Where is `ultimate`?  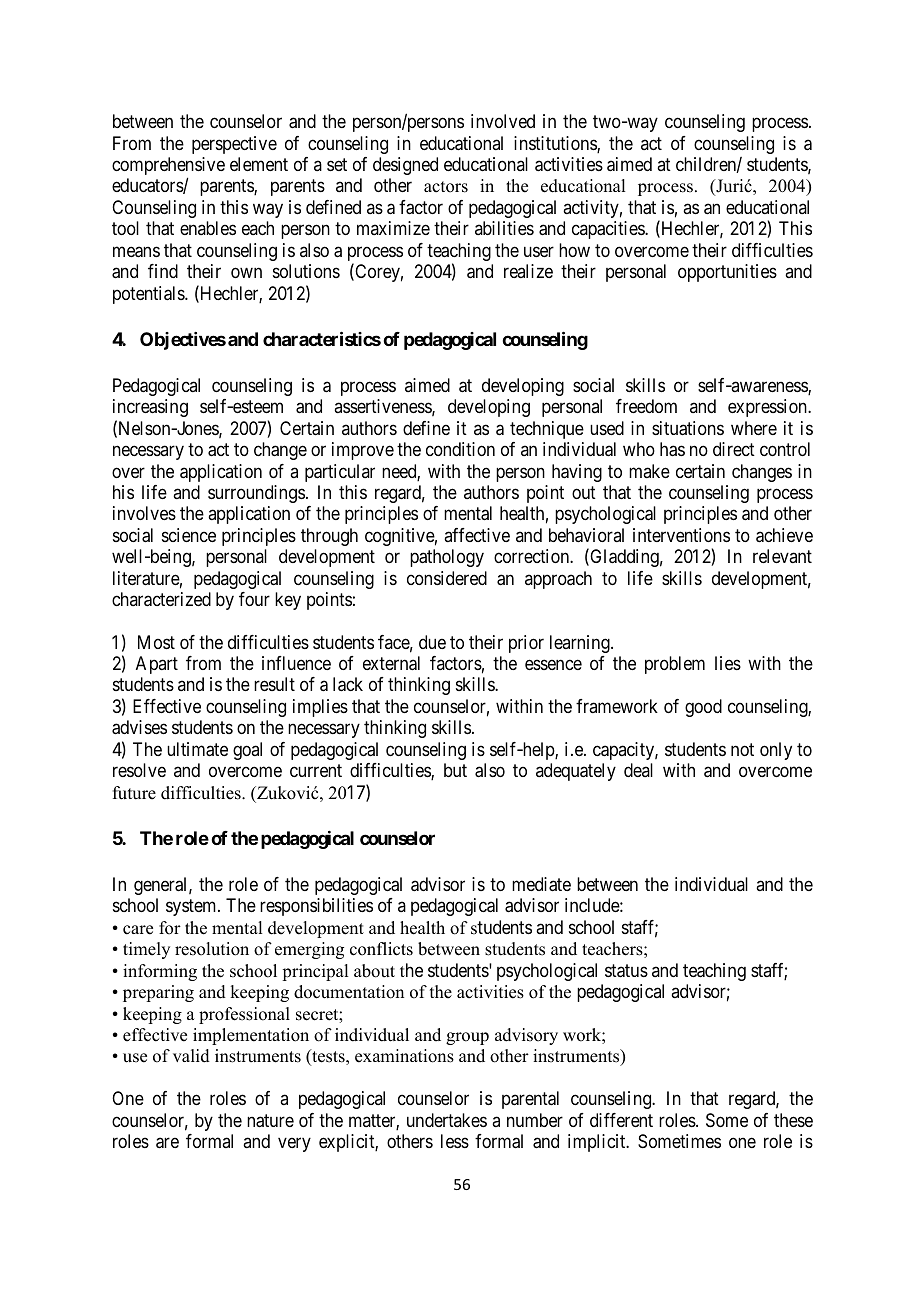 ultimate is located at coordinates (197, 749).
